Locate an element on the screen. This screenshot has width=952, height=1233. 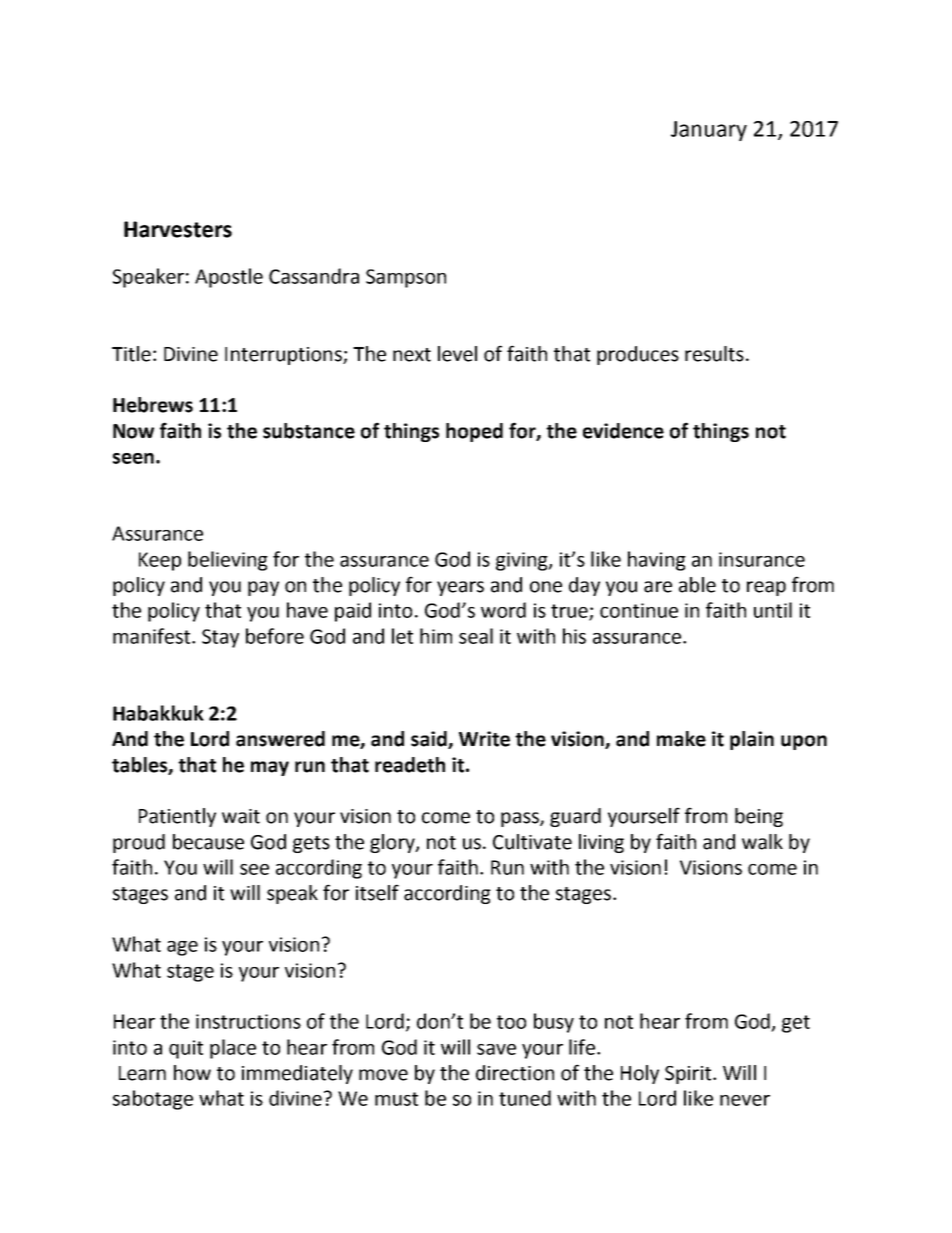
seal is located at coordinates (476, 636).
